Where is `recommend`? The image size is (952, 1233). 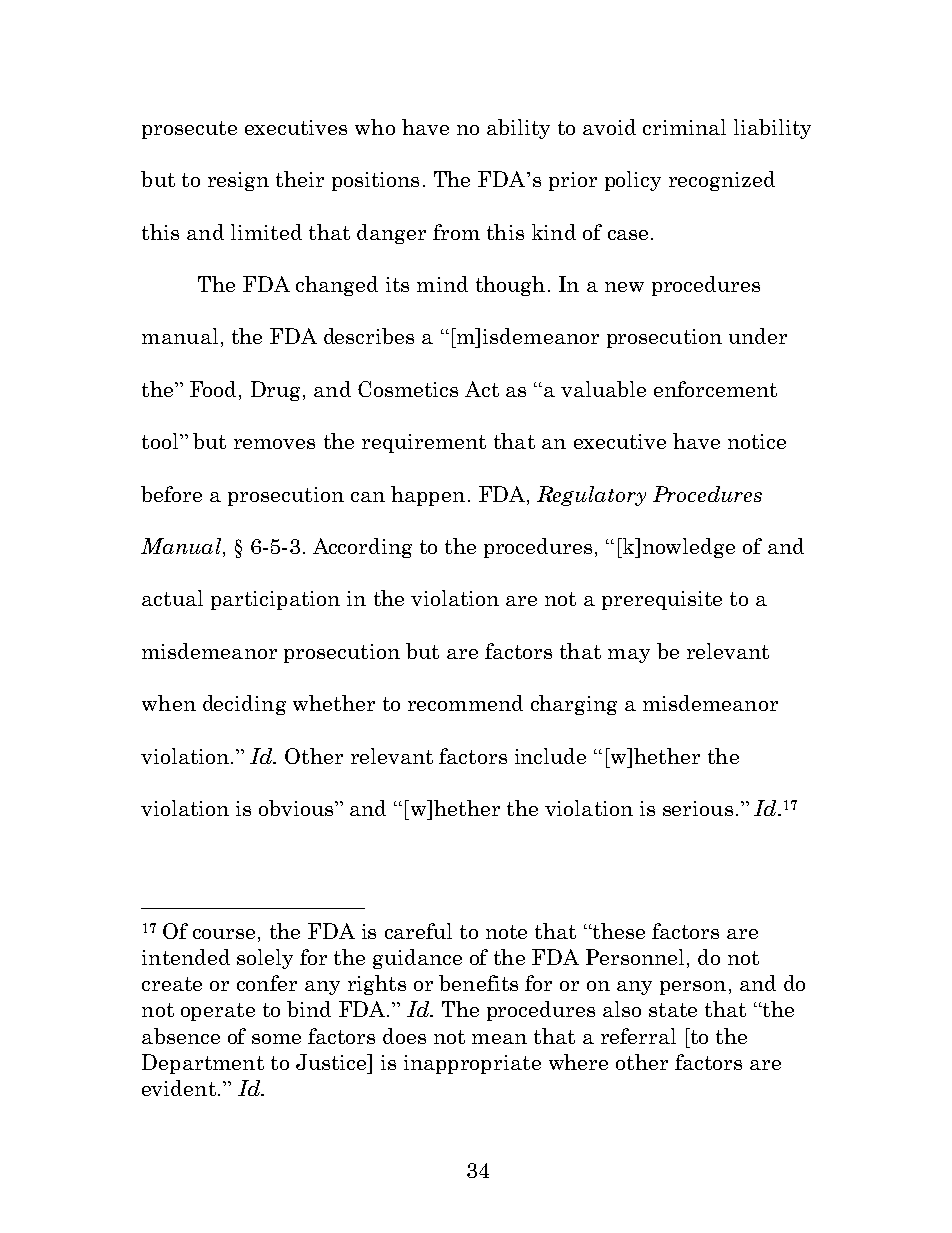 recommend is located at coordinates (465, 703).
